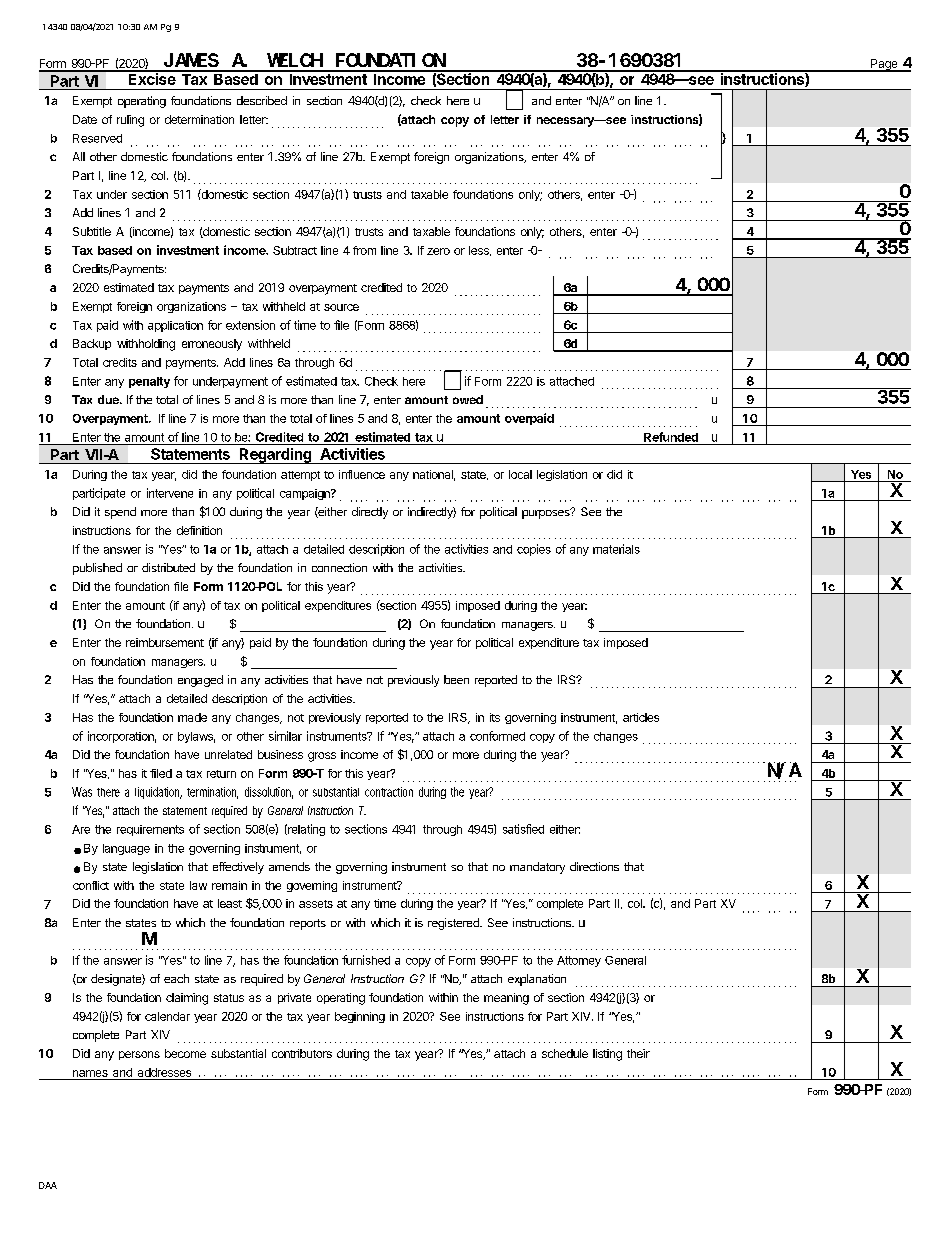 This document has width=952, height=1233. I want to click on schedule, so click(565, 1053).
